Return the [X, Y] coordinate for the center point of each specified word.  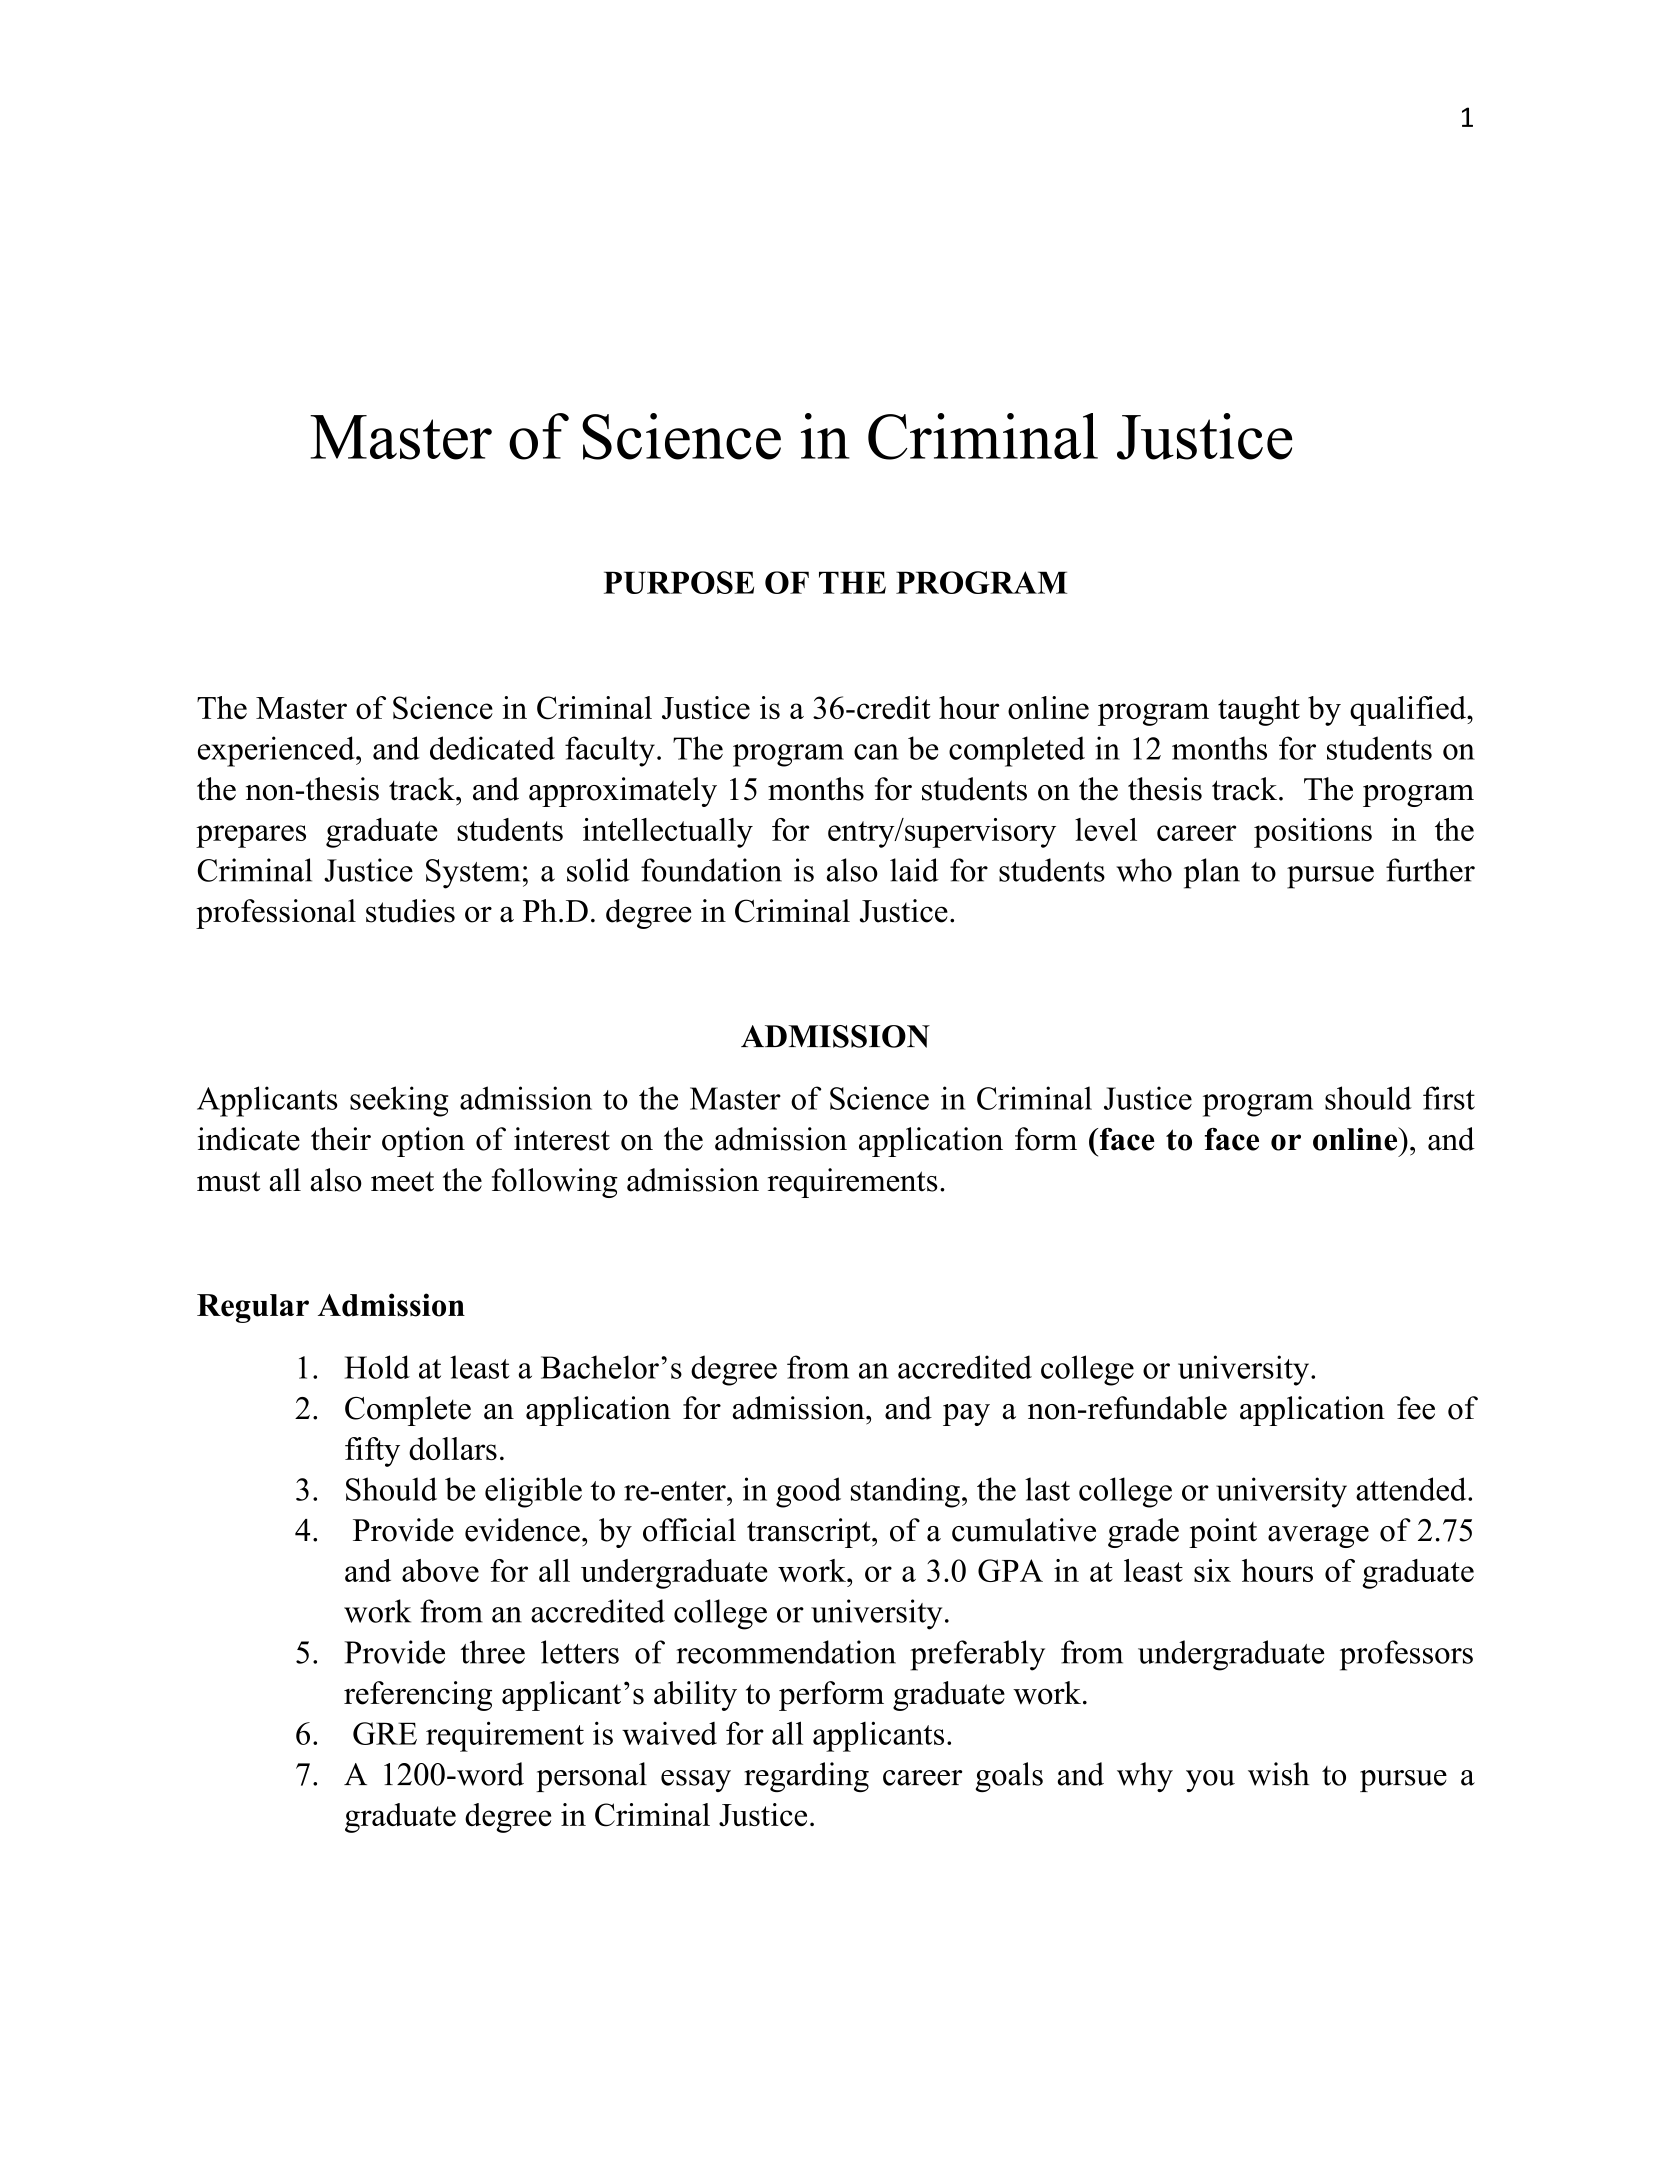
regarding [806, 1777]
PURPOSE [679, 582]
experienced [277, 751]
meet [402, 1182]
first [1449, 1098]
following [555, 1183]
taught [1259, 711]
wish [1279, 1774]
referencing [418, 1696]
